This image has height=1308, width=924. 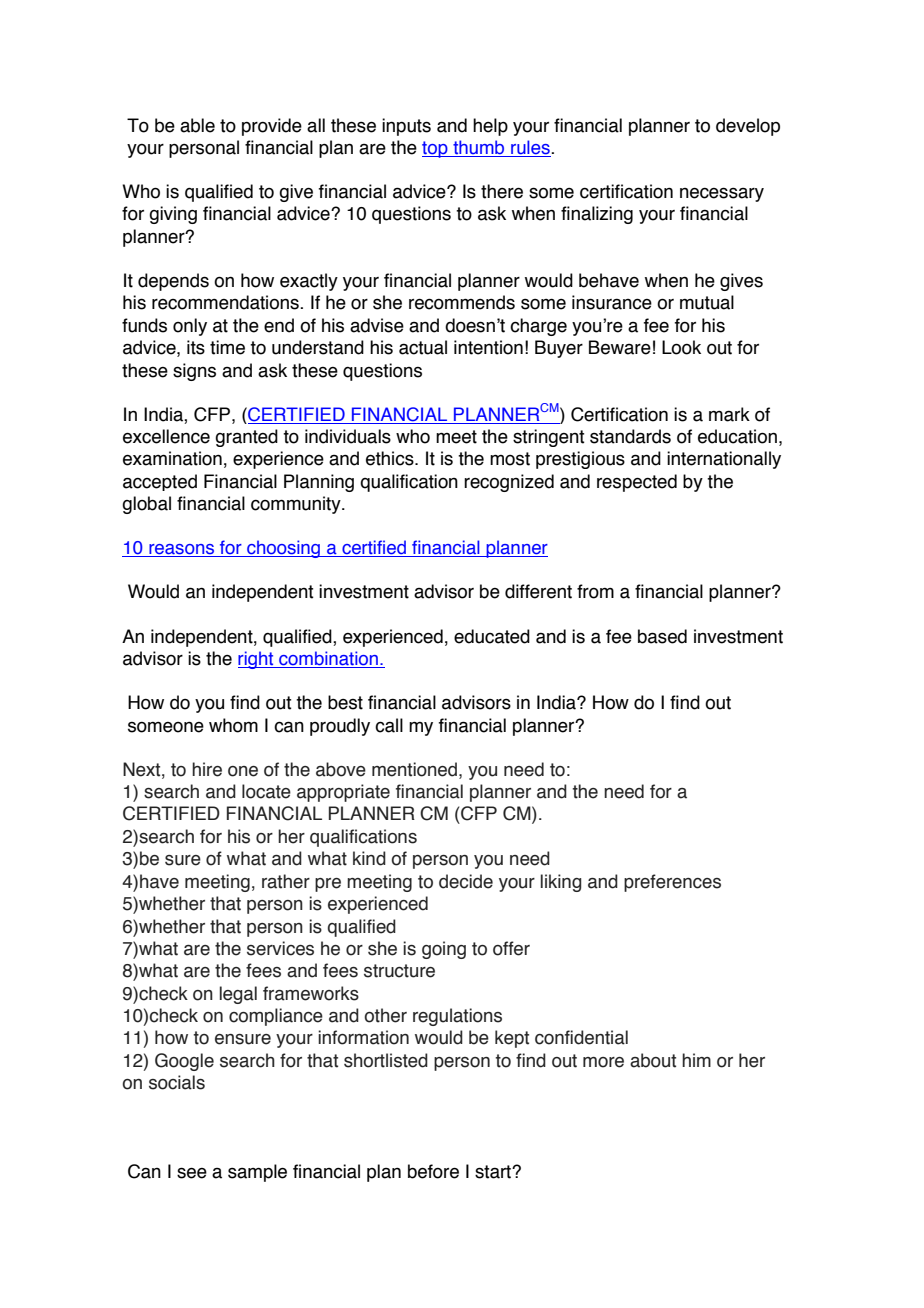 What do you see at coordinates (436, 149) in the image?
I see `top` at bounding box center [436, 149].
